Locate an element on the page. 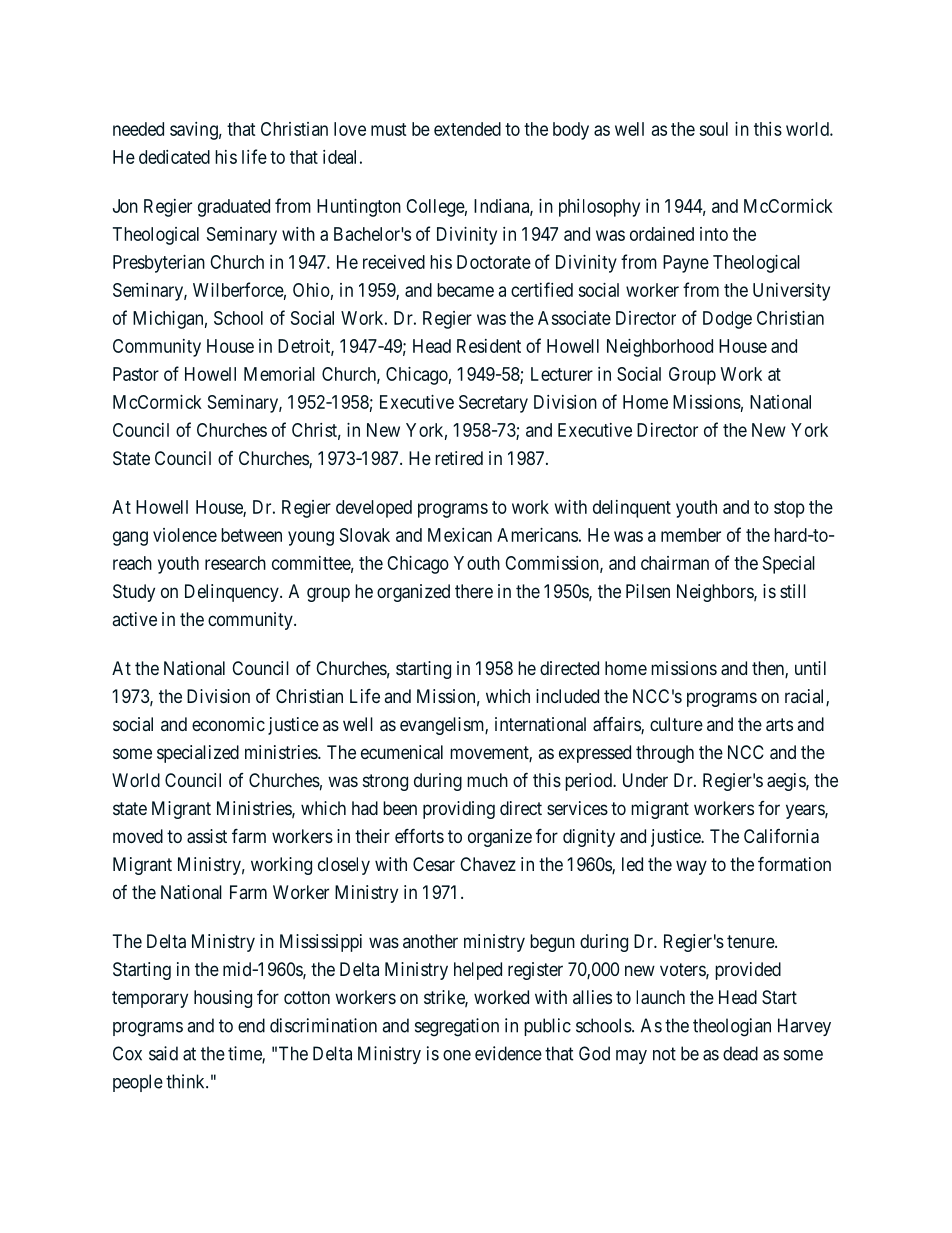  Secretary is located at coordinates (493, 404).
